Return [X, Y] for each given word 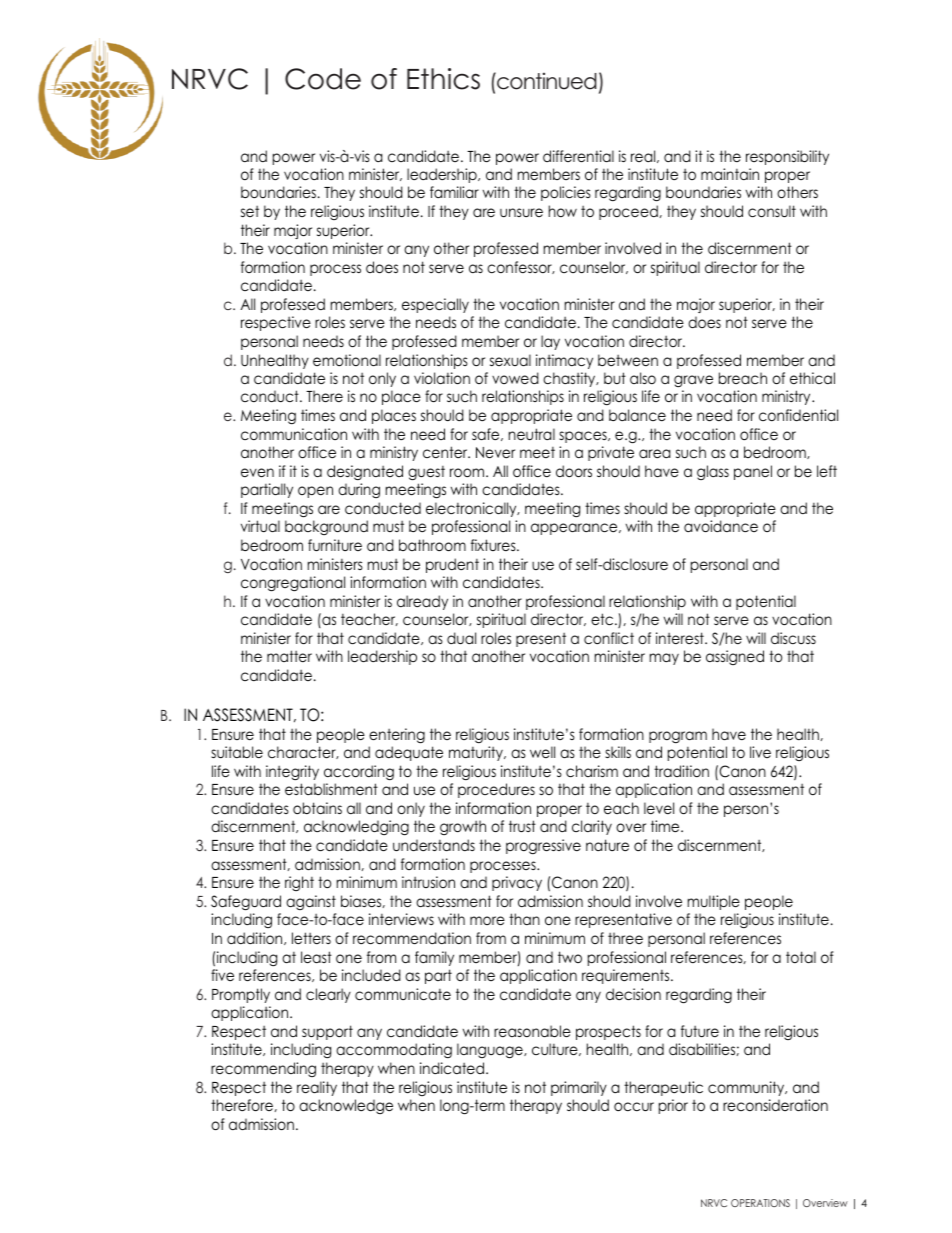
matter [289, 656]
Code [323, 79]
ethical [812, 378]
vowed [515, 378]
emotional [347, 360]
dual [461, 638]
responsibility [787, 157]
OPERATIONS [760, 1203]
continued [546, 81]
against [311, 902]
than [524, 919]
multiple [714, 902]
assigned [735, 657]
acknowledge [346, 1106]
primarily [579, 1088]
